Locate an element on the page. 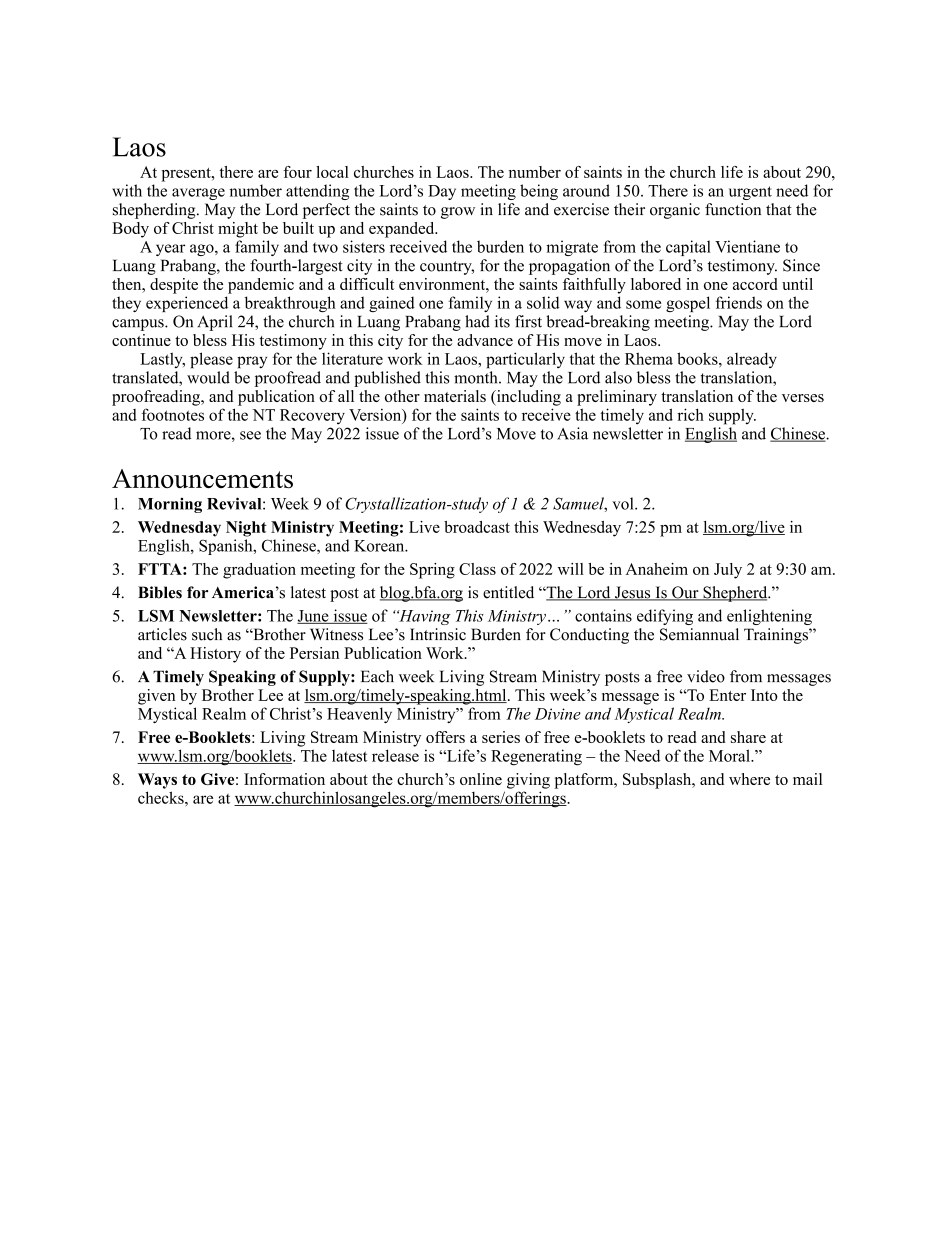 The height and width of the page is (1233, 952). online is located at coordinates (481, 779).
